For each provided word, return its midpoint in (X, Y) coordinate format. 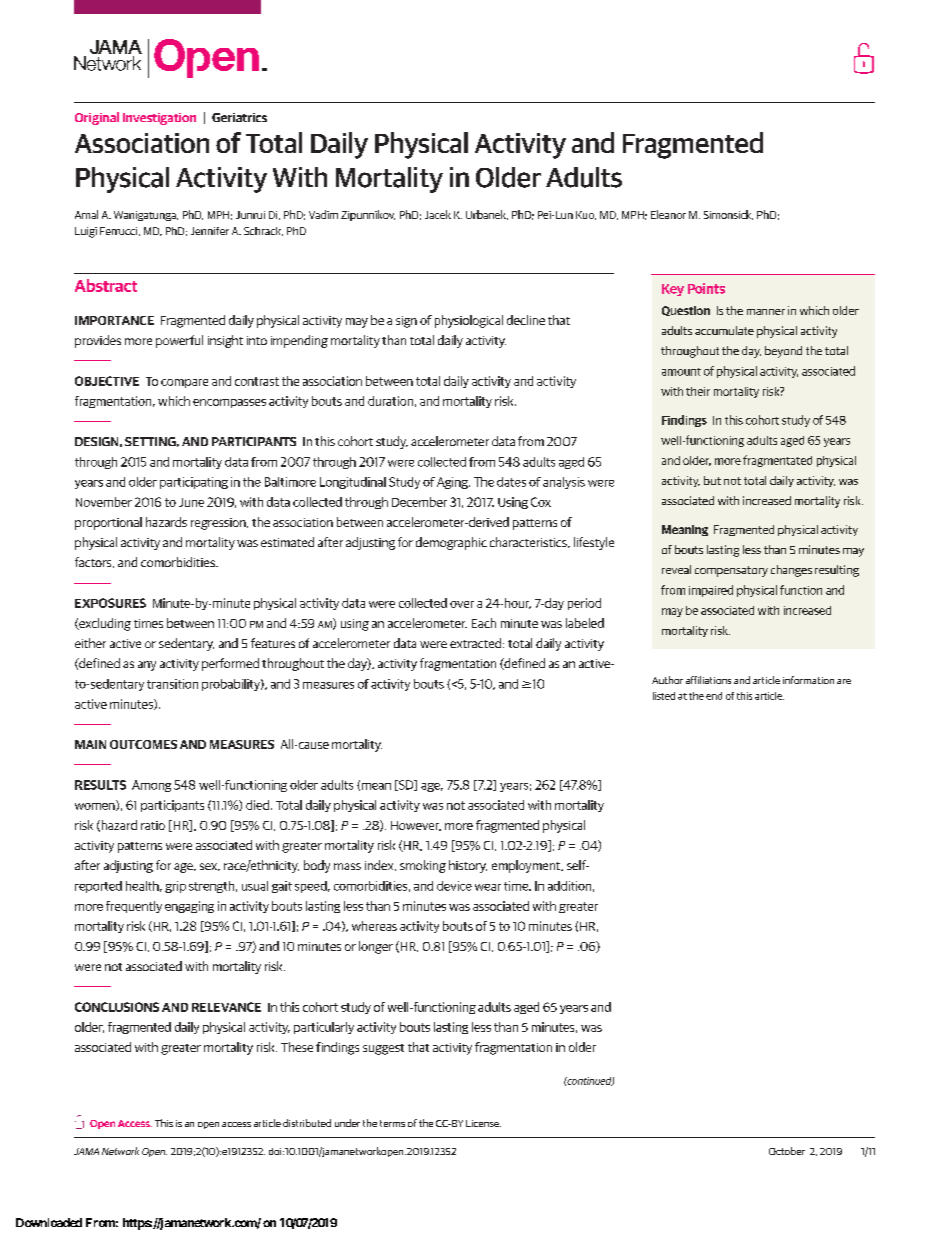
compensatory (731, 571)
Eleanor (668, 214)
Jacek (438, 214)
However (416, 826)
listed (664, 696)
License (483, 1123)
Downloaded (49, 1222)
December (419, 502)
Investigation (159, 119)
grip (175, 887)
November (104, 502)
